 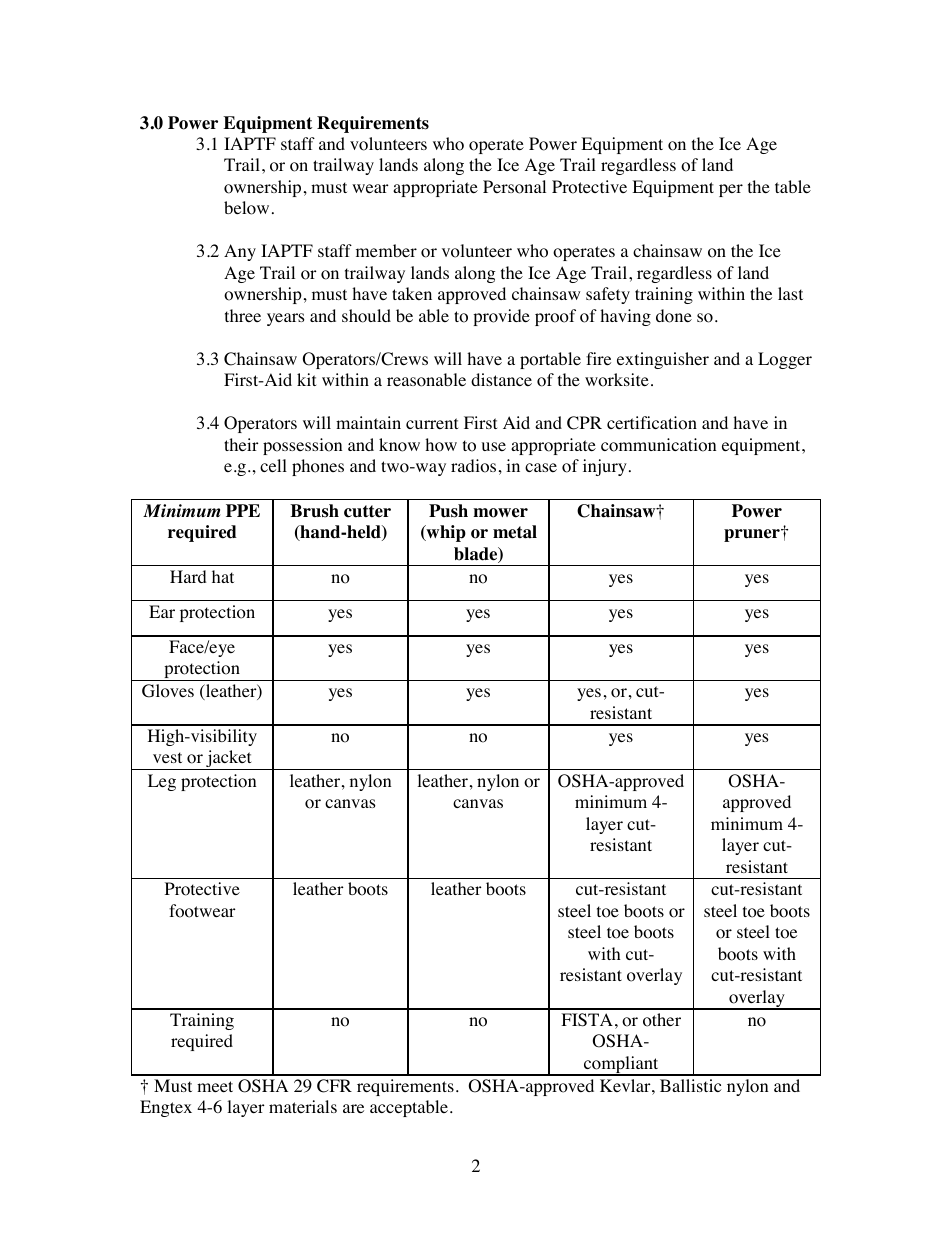 I want to click on Personal, so click(x=514, y=187).
